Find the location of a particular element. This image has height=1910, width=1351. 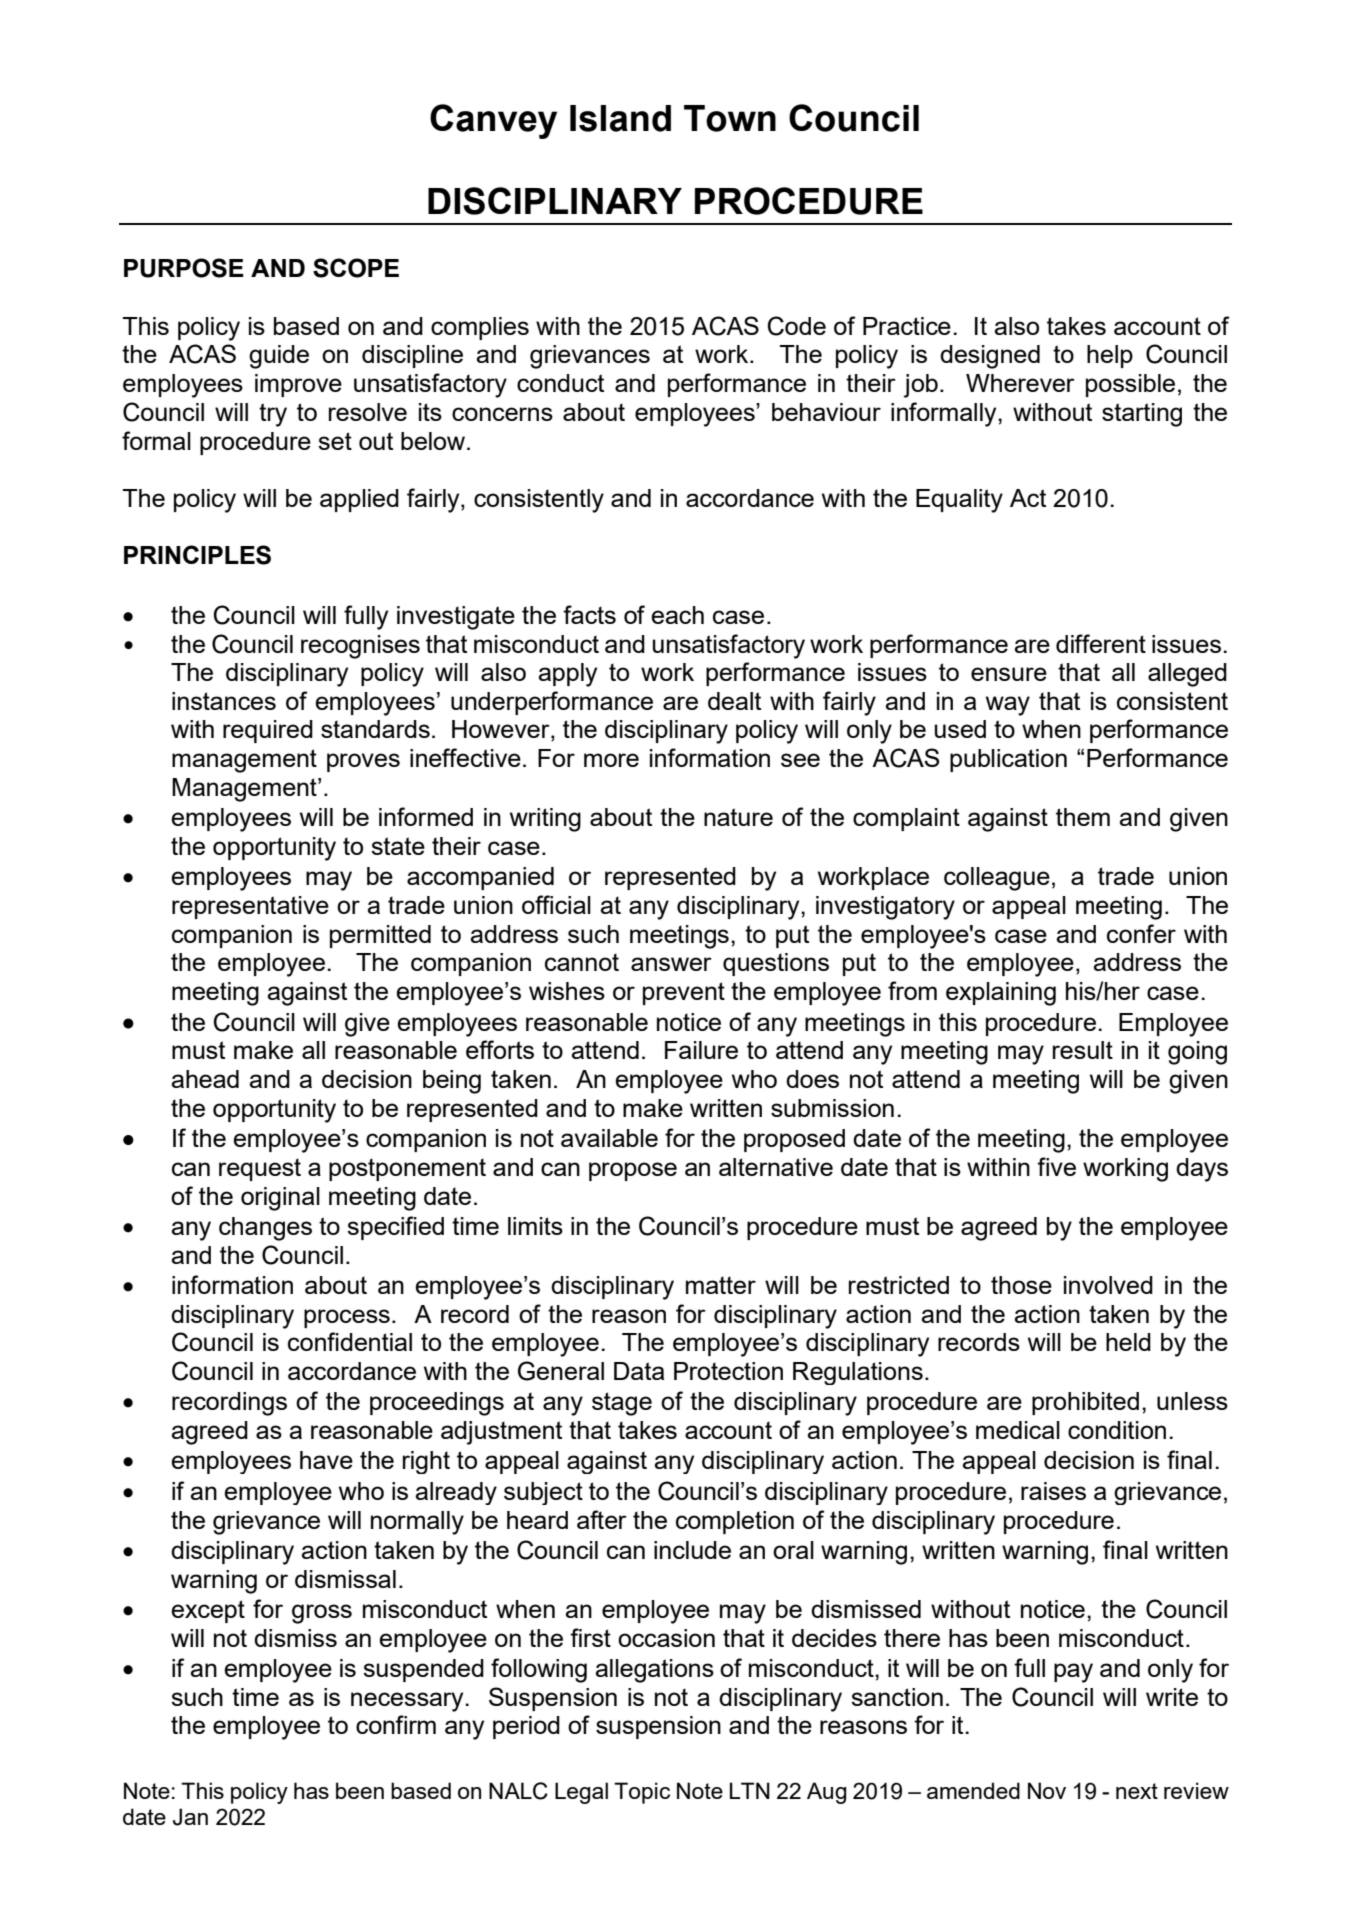

involved is located at coordinates (1108, 1285).
